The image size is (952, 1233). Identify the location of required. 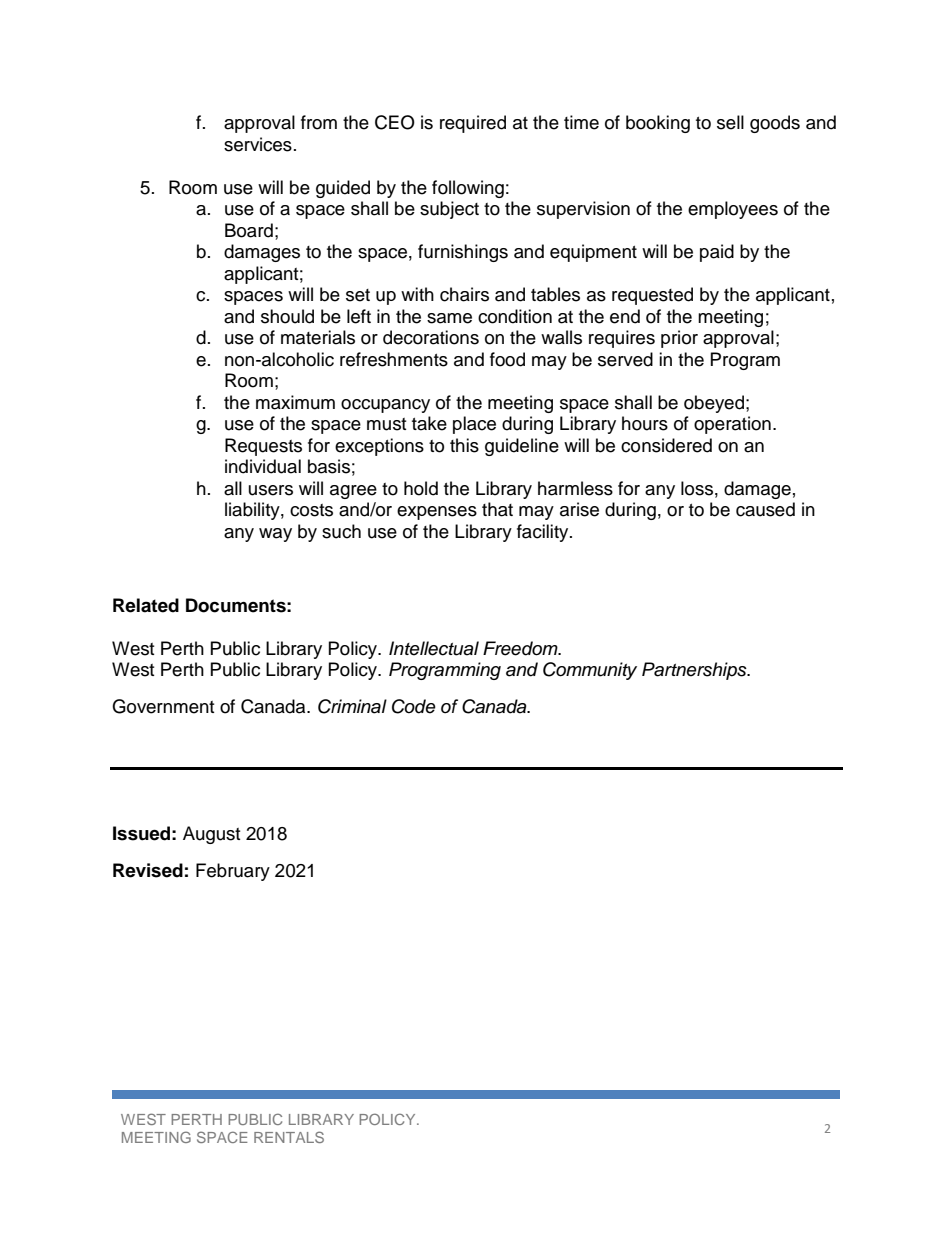
(473, 124).
